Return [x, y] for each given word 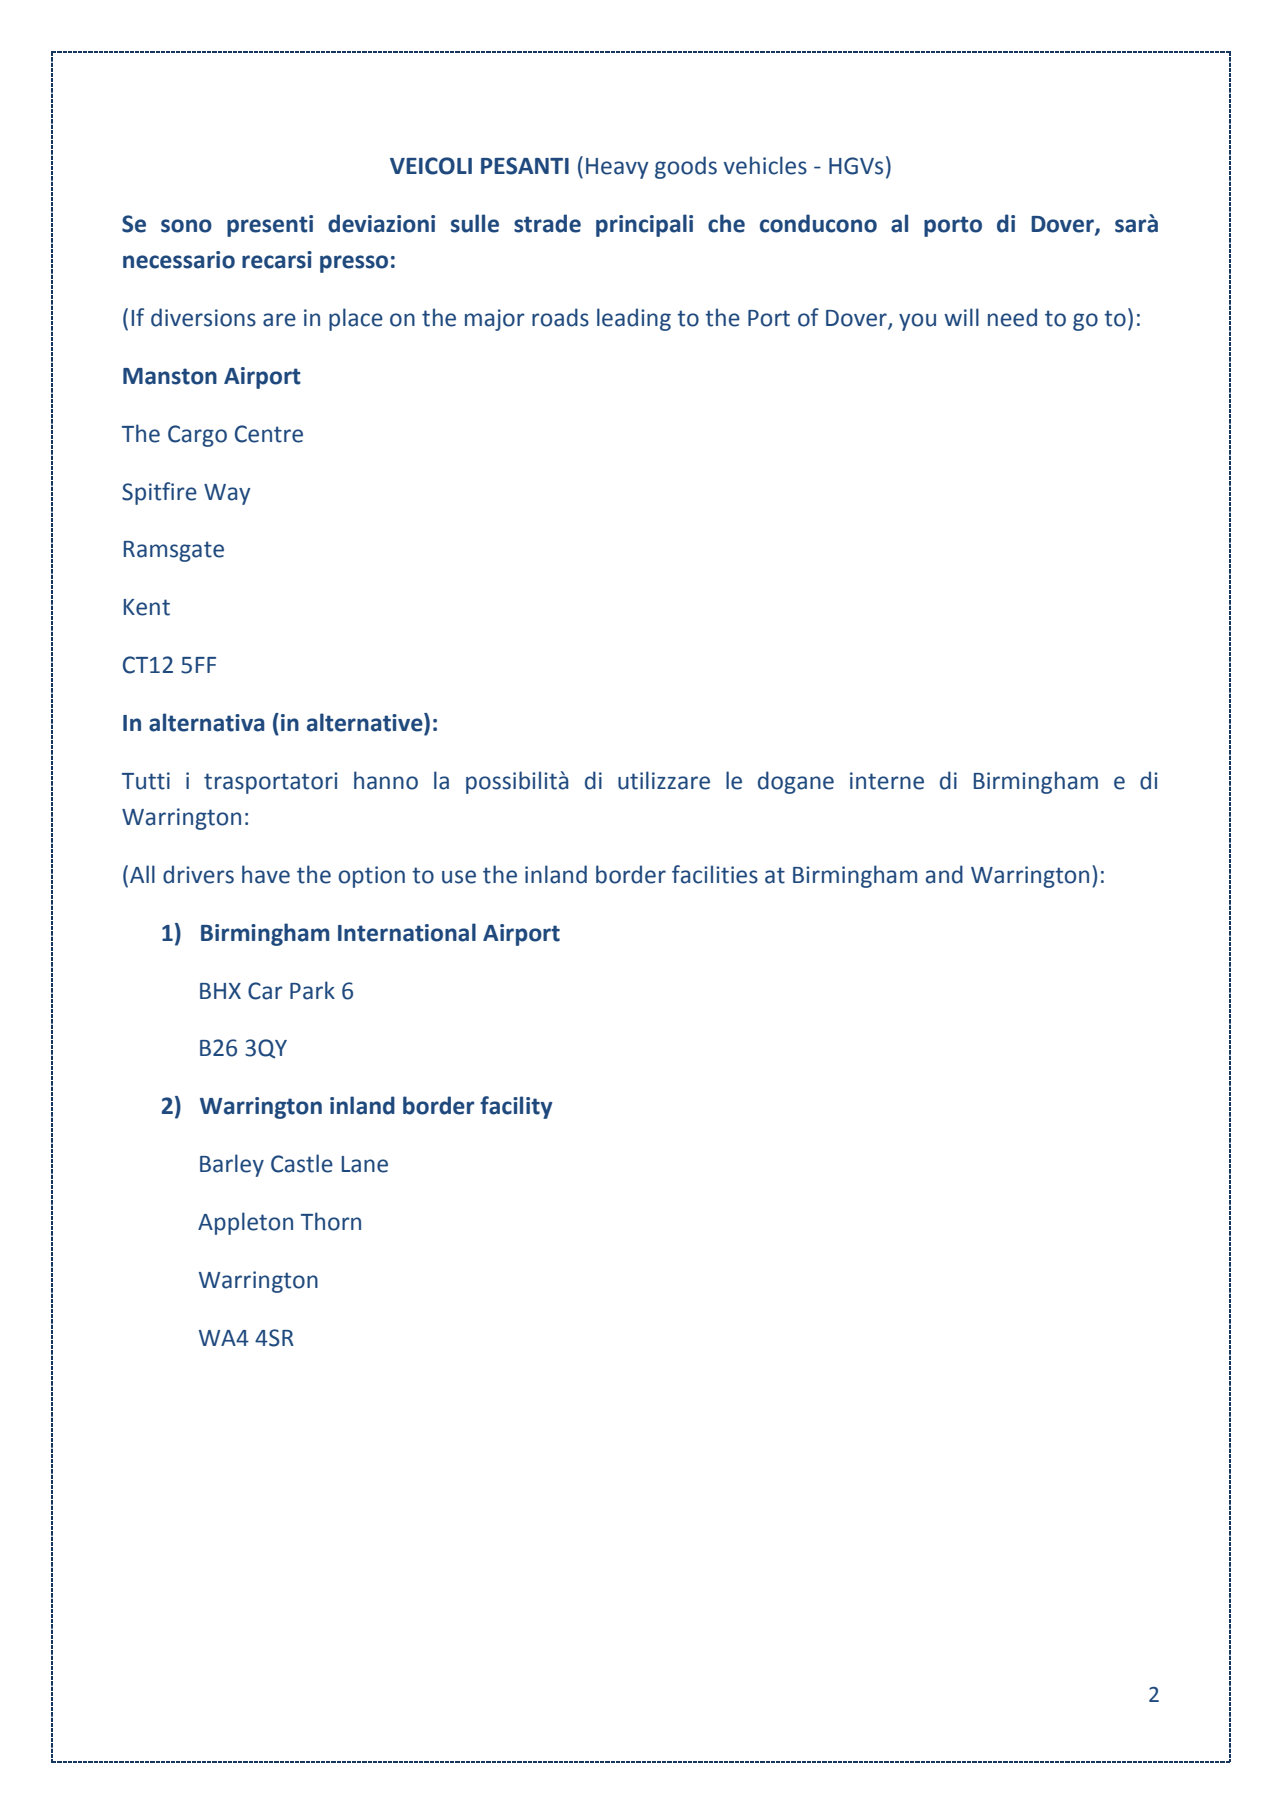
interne [887, 781]
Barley [232, 1165]
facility [516, 1107]
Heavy [617, 168]
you [917, 322]
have [266, 874]
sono [186, 226]
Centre [269, 434]
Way [227, 494]
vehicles [765, 165]
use [459, 877]
